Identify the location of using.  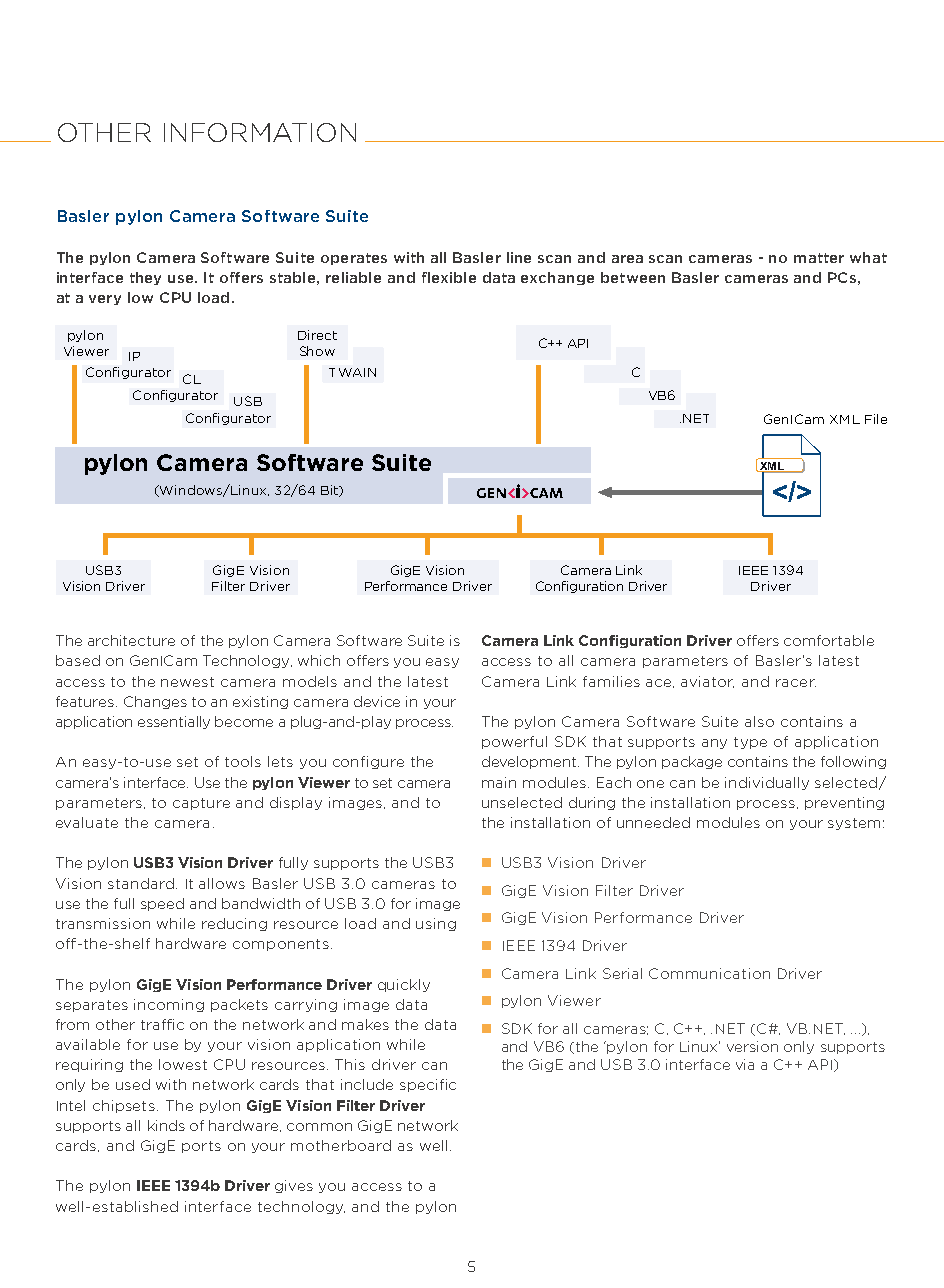
(436, 924).
